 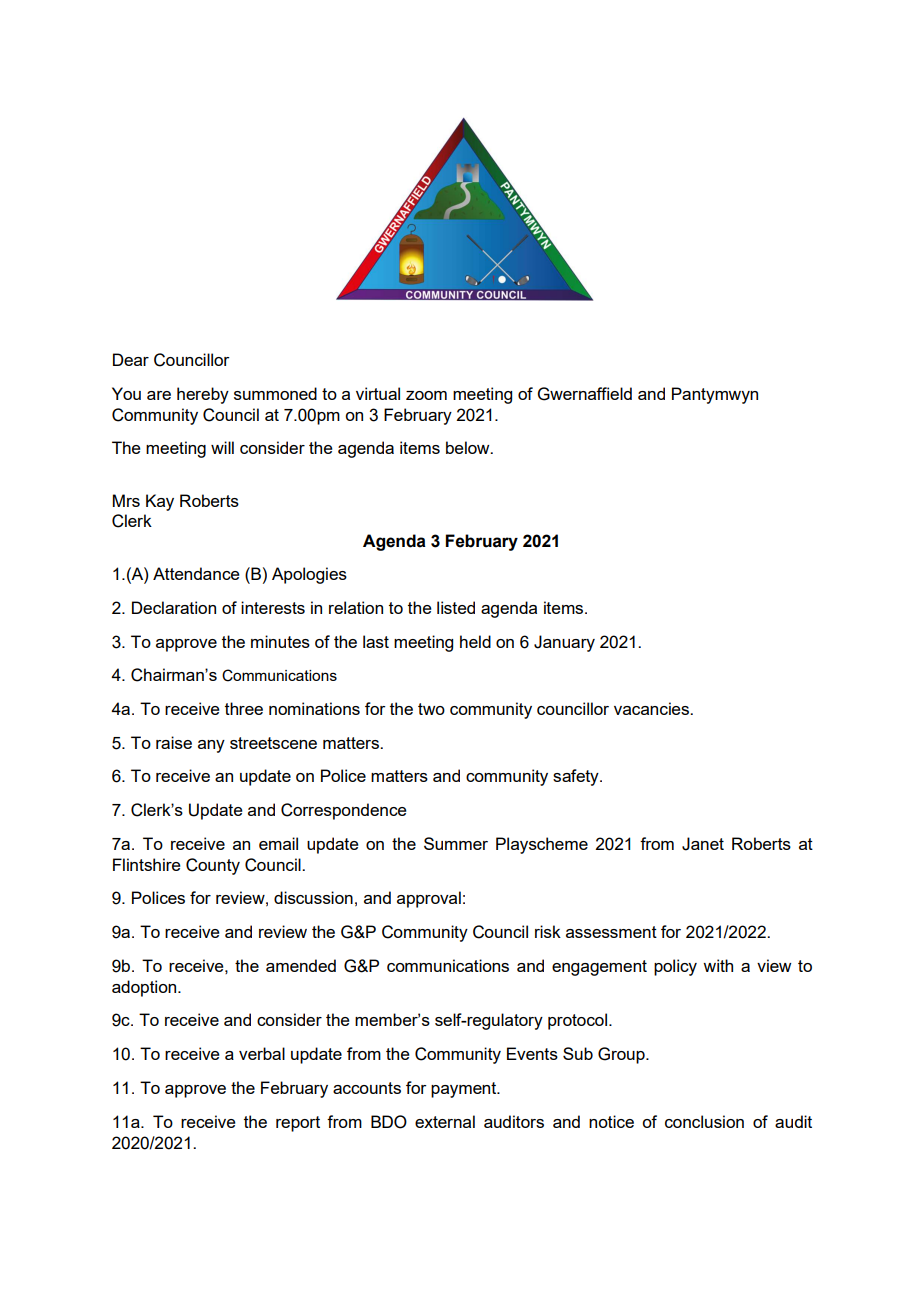 What do you see at coordinates (213, 866) in the screenshot?
I see `County` at bounding box center [213, 866].
